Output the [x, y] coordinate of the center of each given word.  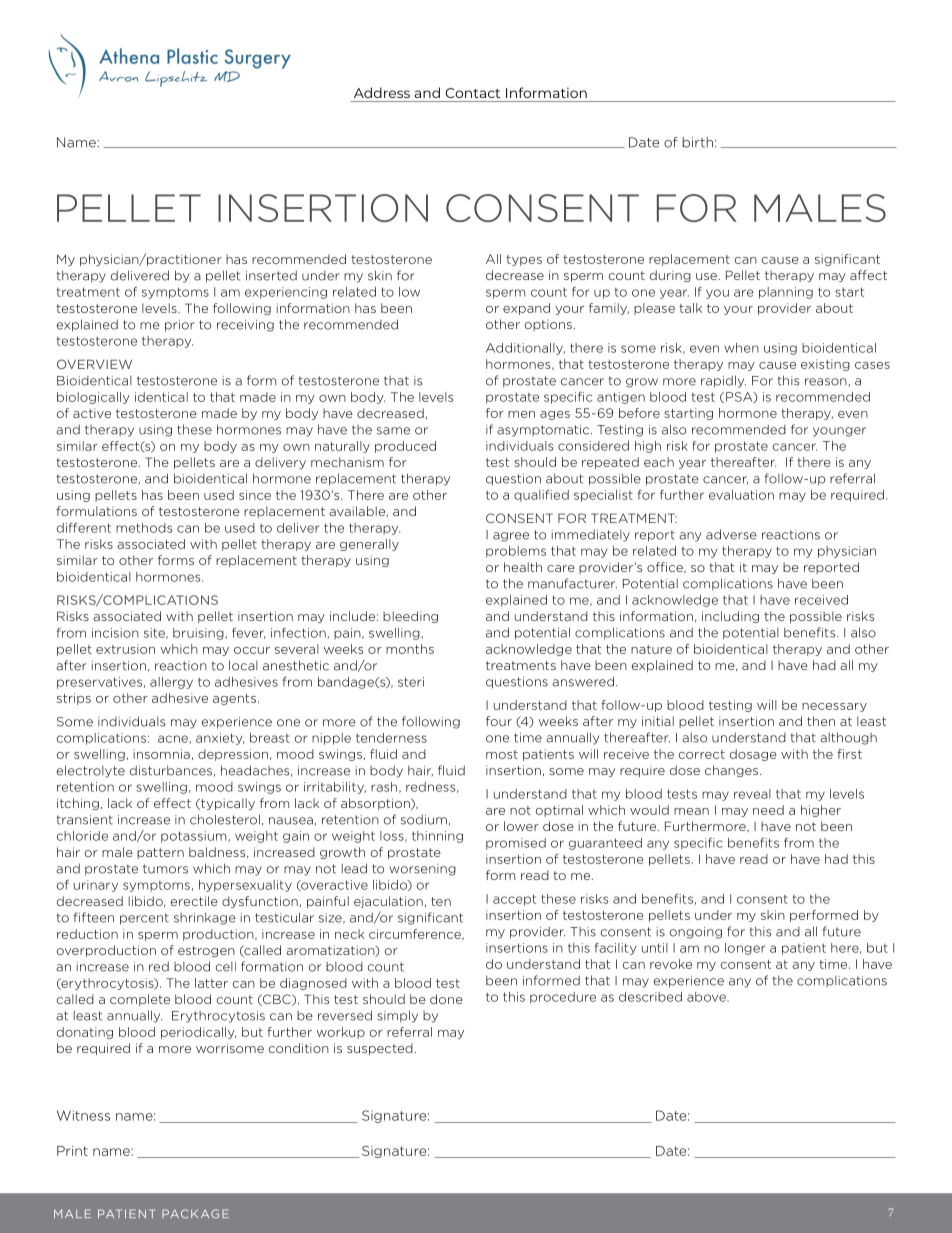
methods [144, 528]
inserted [271, 275]
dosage [753, 755]
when [741, 348]
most [502, 754]
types [524, 260]
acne [174, 739]
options [548, 325]
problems [516, 552]
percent [144, 919]
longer [745, 949]
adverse [731, 534]
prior [180, 326]
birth [697, 142]
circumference [416, 934]
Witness [83, 1115]
